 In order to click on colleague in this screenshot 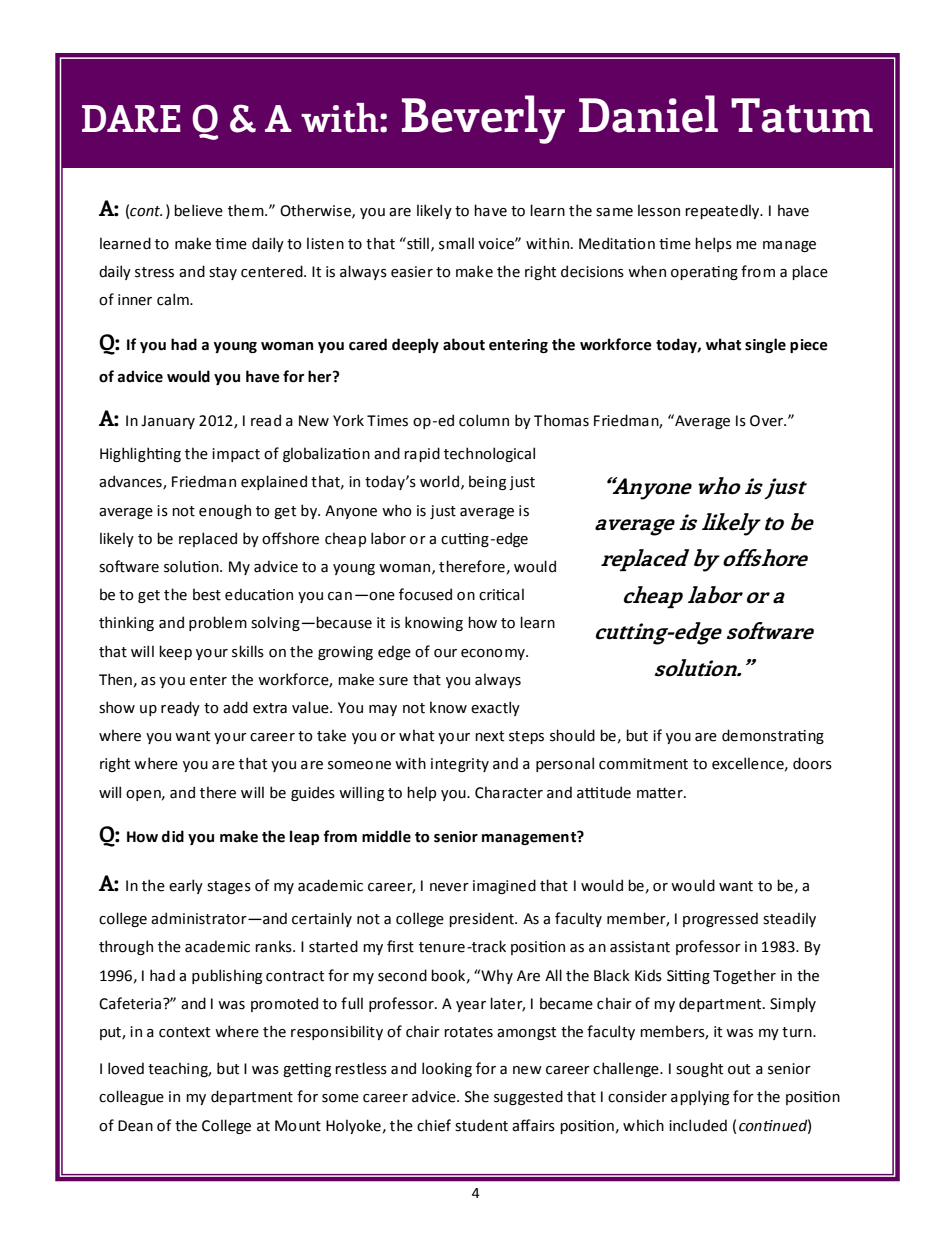, I will do `click(131, 1097)`.
